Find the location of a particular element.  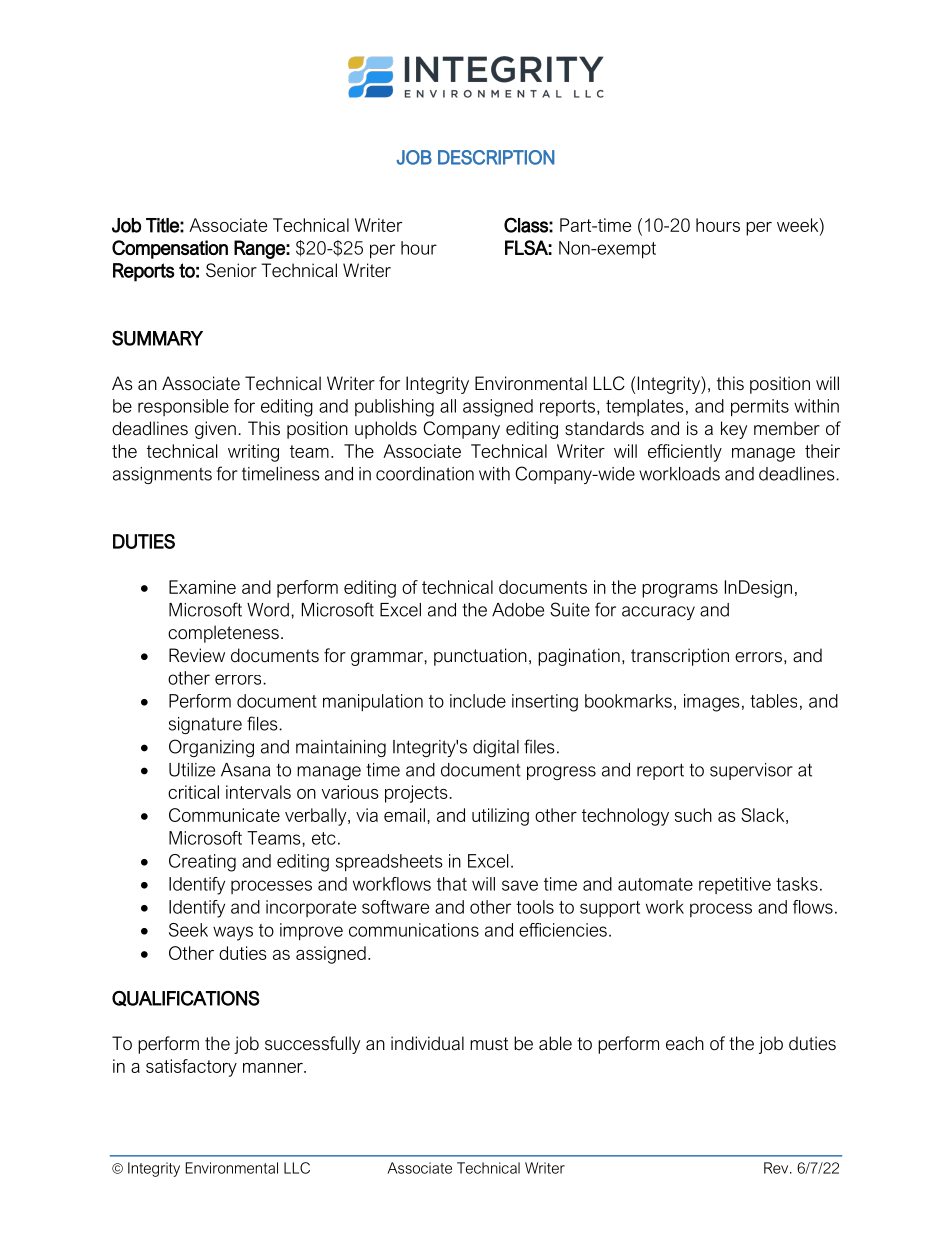

Communicate is located at coordinates (224, 815).
